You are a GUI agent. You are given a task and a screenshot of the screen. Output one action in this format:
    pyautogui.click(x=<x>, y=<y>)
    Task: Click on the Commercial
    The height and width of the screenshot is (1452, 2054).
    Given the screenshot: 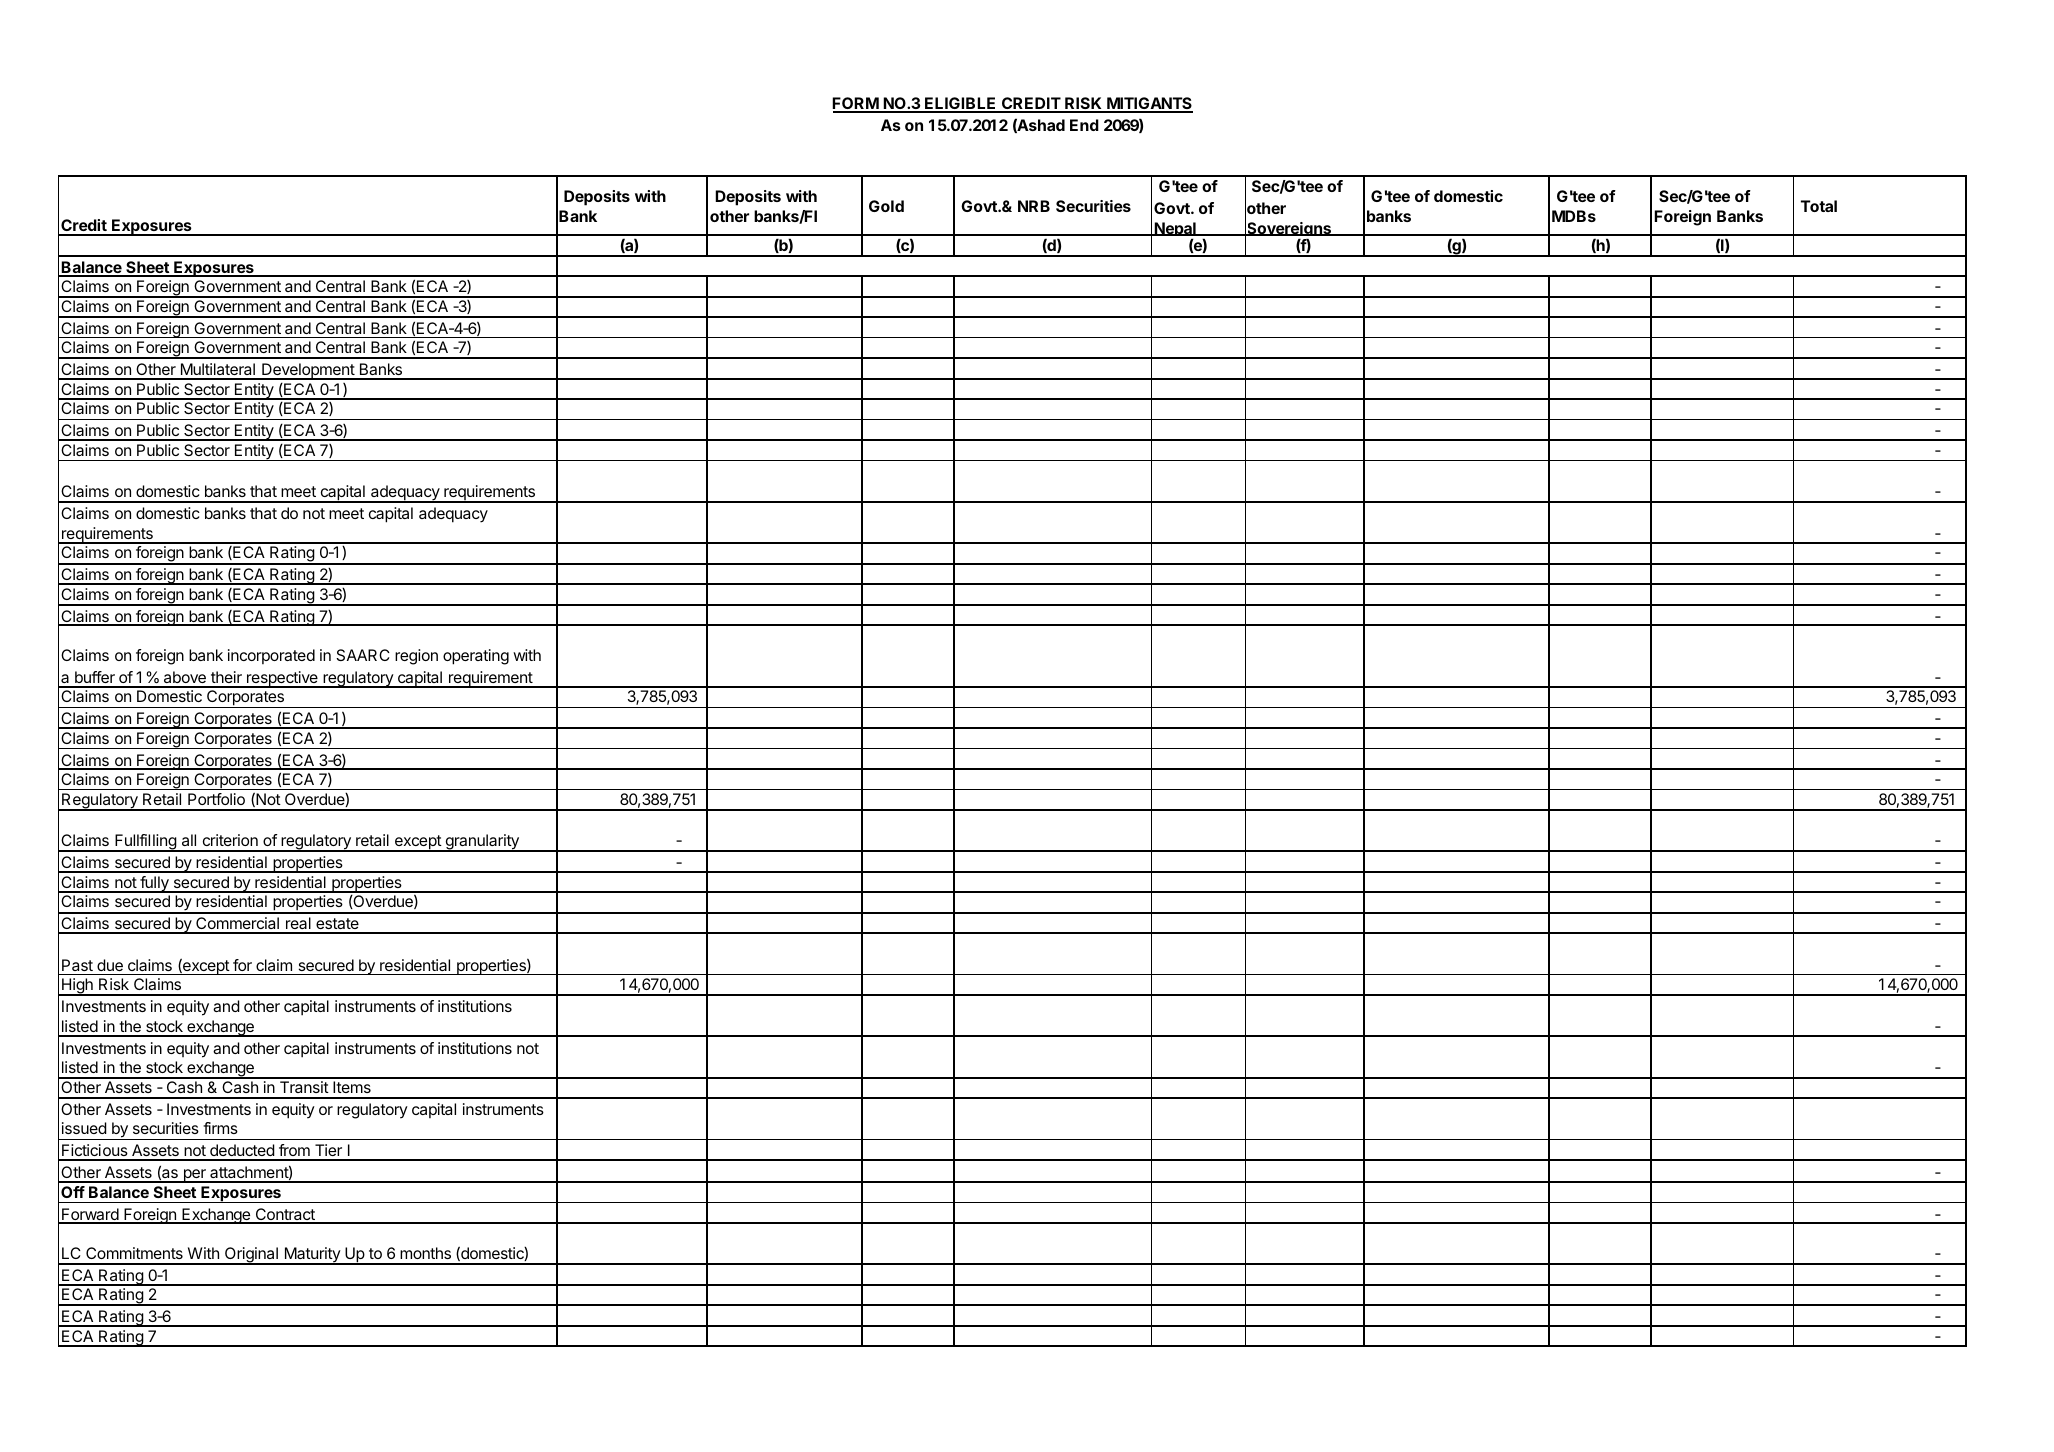 What is the action you would take?
    pyautogui.click(x=237, y=925)
